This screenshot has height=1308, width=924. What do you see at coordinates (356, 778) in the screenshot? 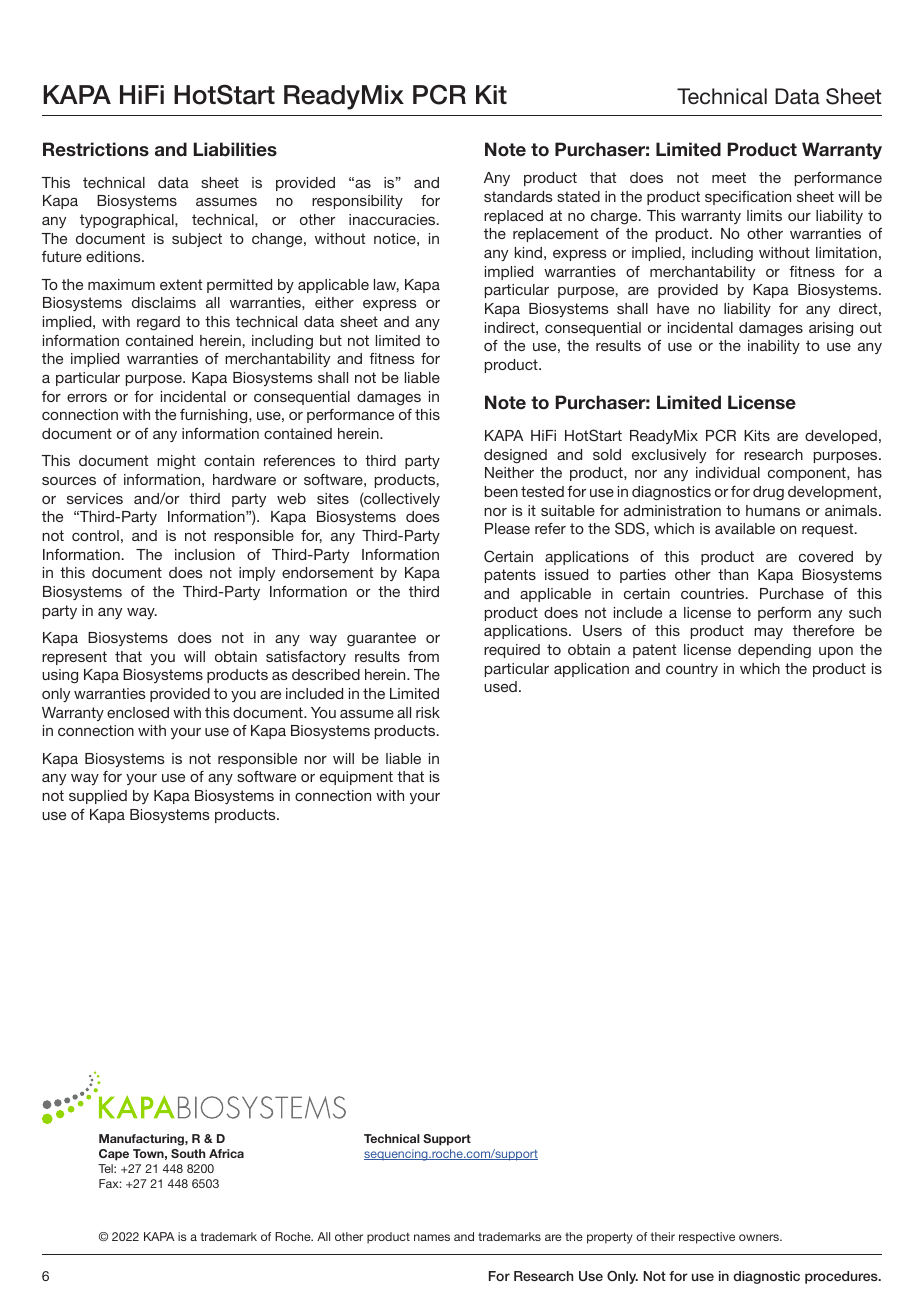
I see `equipment` at bounding box center [356, 778].
